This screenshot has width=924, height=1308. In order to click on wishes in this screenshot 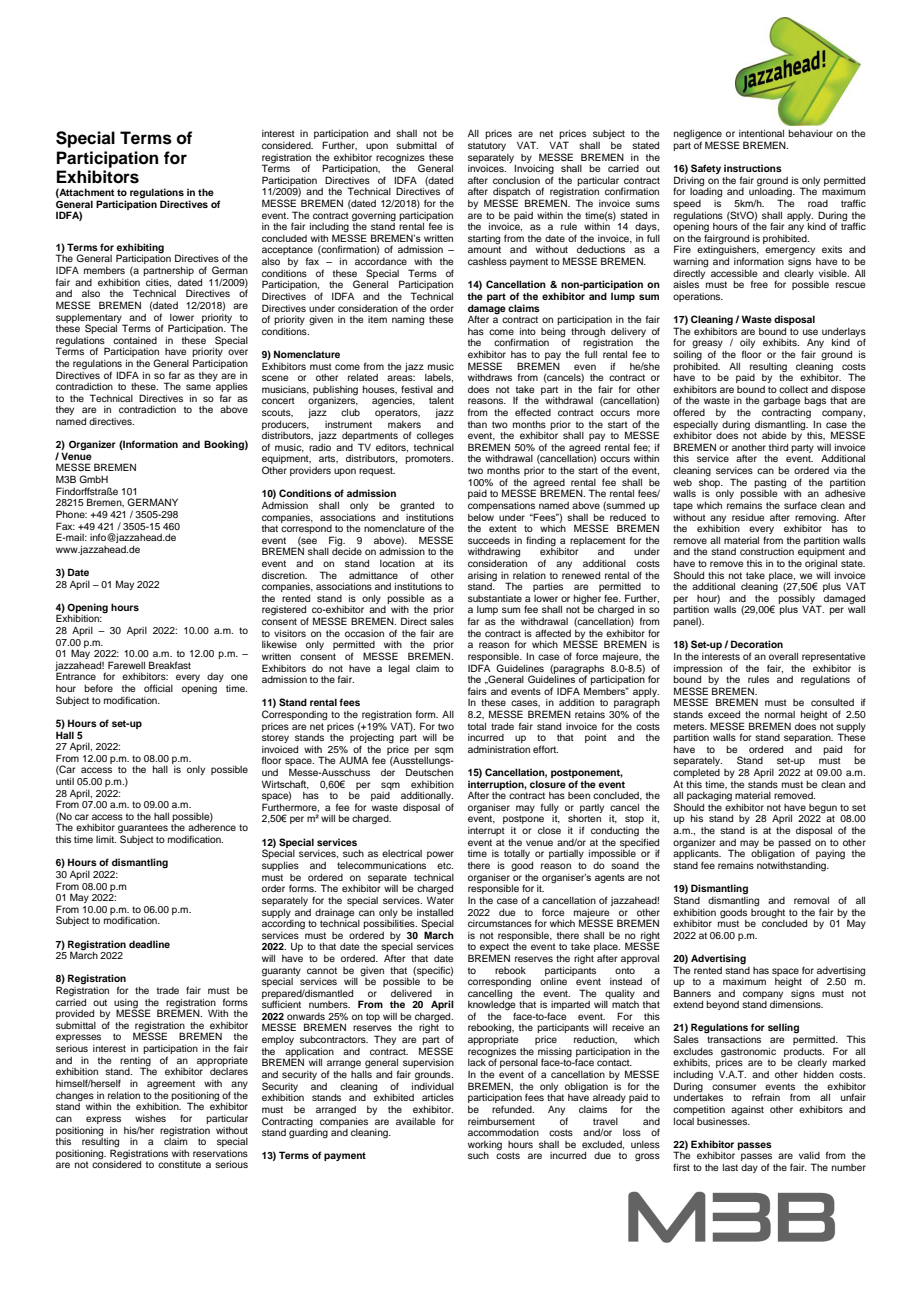, I will do `click(150, 1118)`.
